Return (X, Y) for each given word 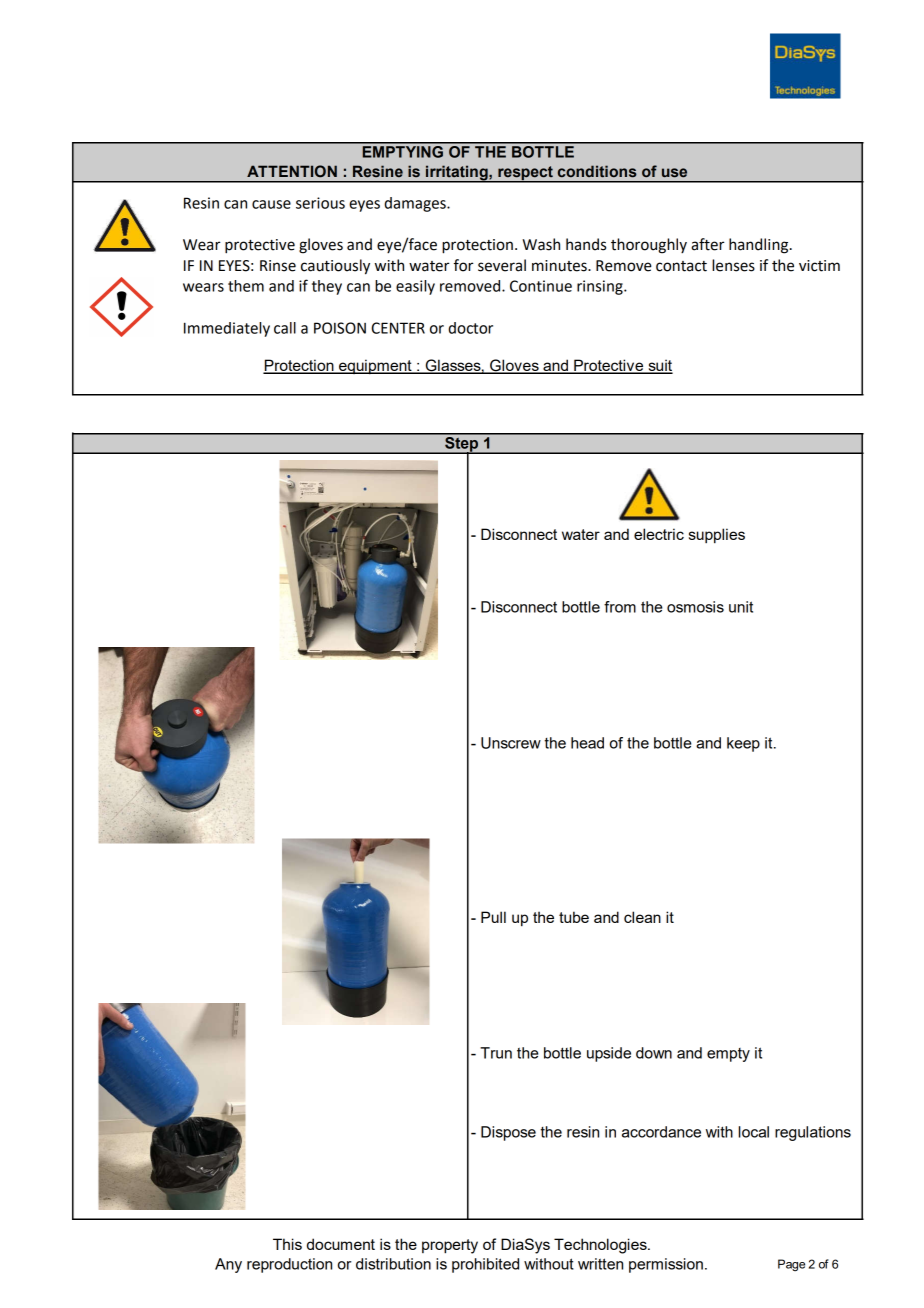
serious (320, 203)
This (287, 1244)
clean (642, 917)
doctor (470, 328)
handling (760, 246)
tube (574, 917)
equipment (375, 366)
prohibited (485, 1265)
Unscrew (511, 743)
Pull (493, 917)
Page (791, 1265)
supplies (717, 535)
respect (525, 174)
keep (743, 744)
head (587, 743)
